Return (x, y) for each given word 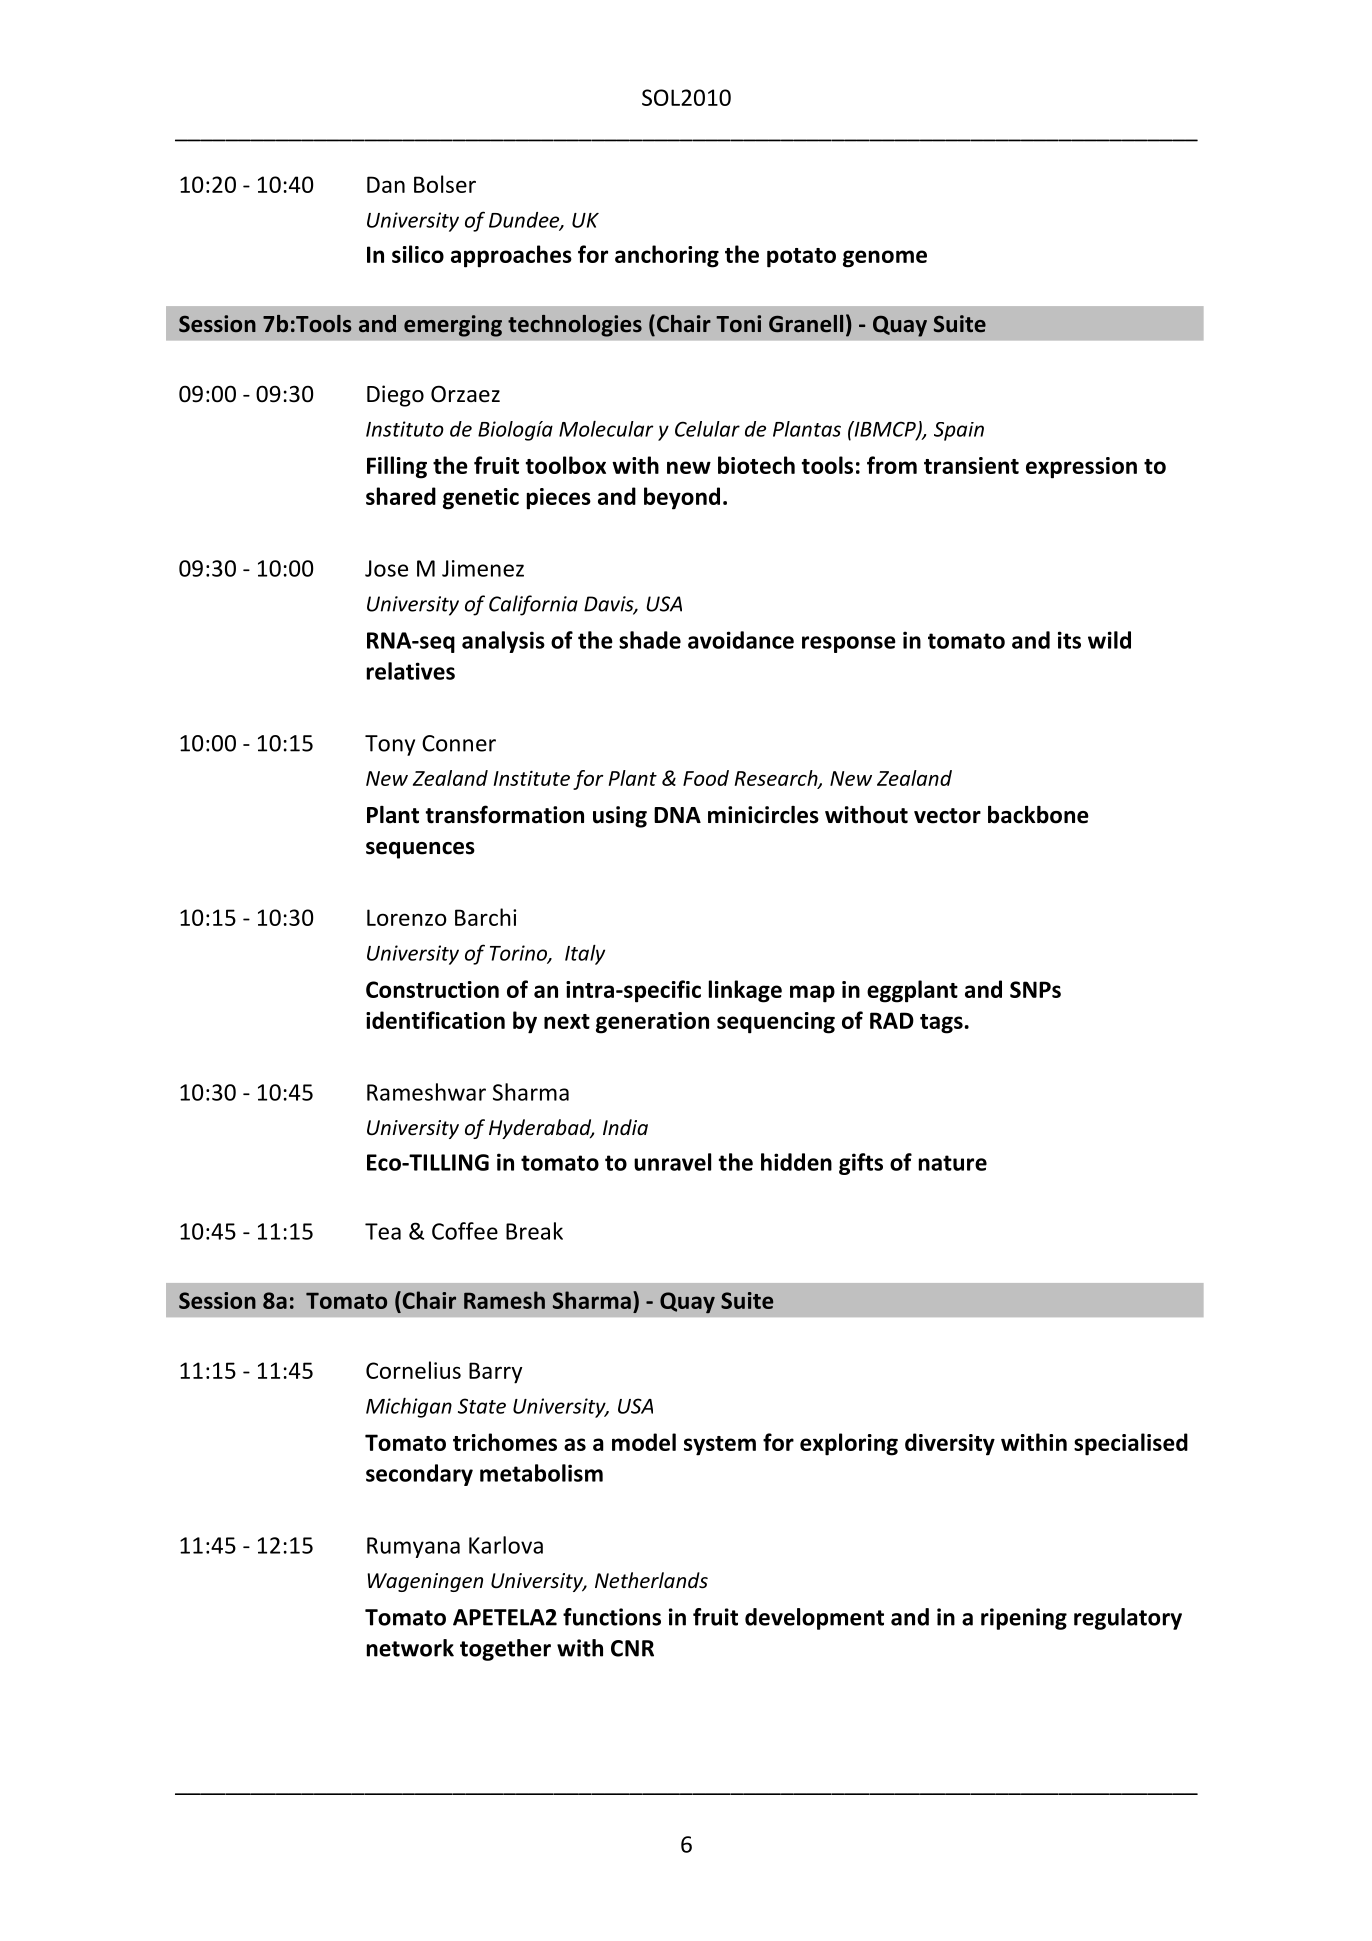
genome (885, 259)
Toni (738, 324)
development (814, 1619)
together (505, 1650)
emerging (453, 326)
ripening (1024, 1619)
